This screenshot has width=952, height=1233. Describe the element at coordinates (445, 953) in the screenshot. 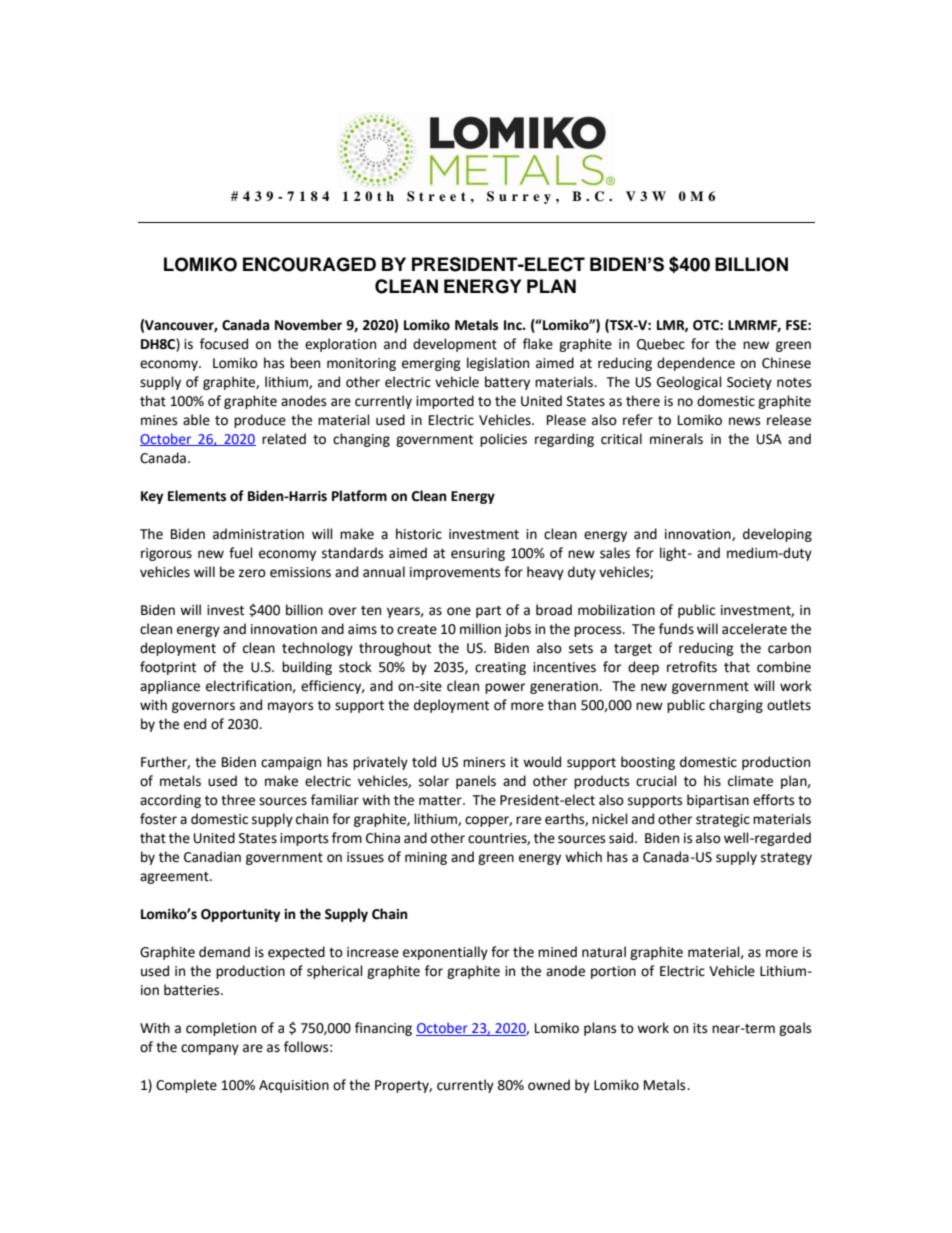

I see `exponentially` at that location.
